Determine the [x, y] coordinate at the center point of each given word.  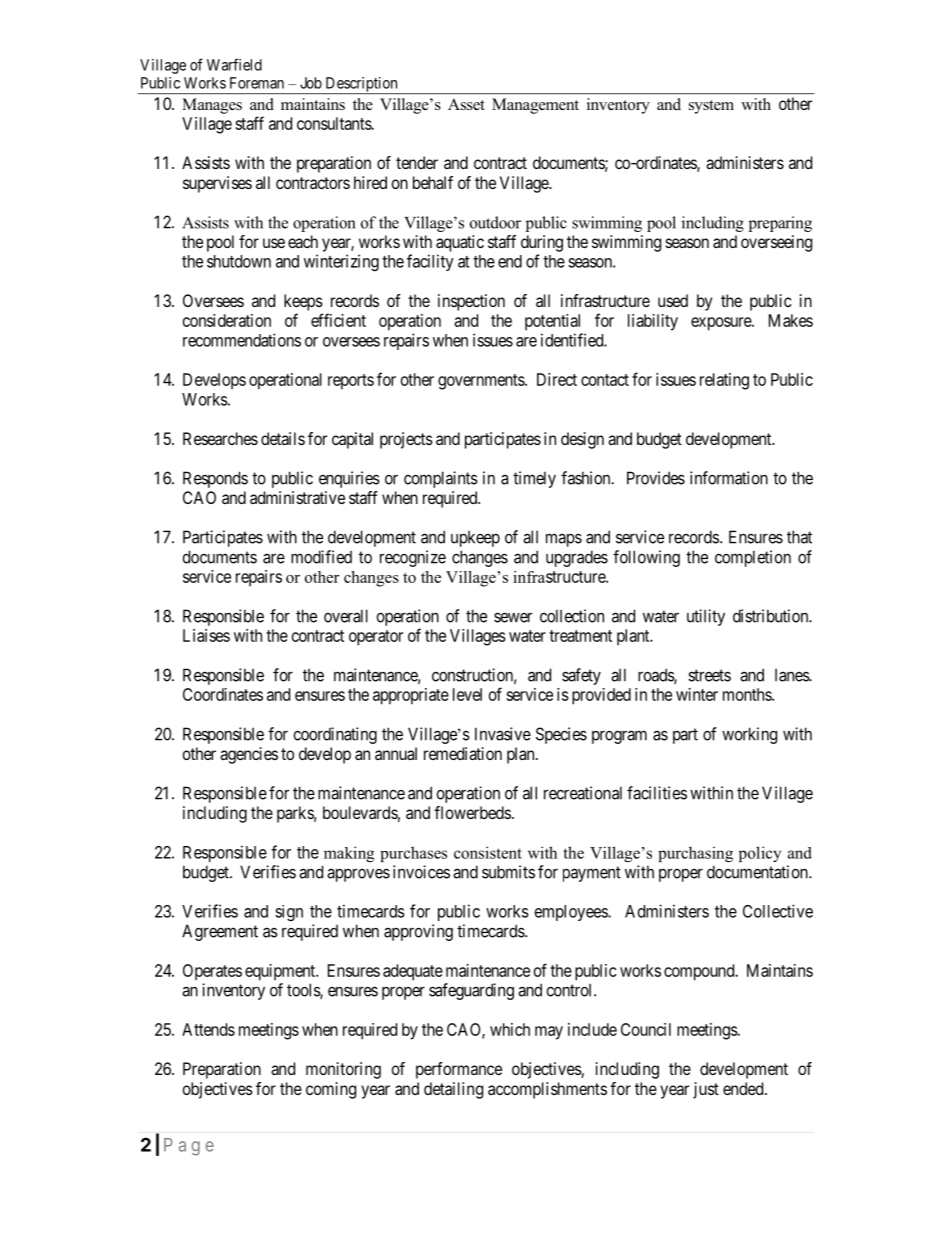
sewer [513, 617]
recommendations [242, 340]
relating [724, 381]
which [510, 1029]
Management [535, 106]
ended [744, 1088]
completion [753, 558]
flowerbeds [472, 812]
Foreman [257, 83]
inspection [471, 302]
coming [331, 1090]
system [711, 107]
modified [321, 557]
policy [760, 854]
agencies [249, 755]
